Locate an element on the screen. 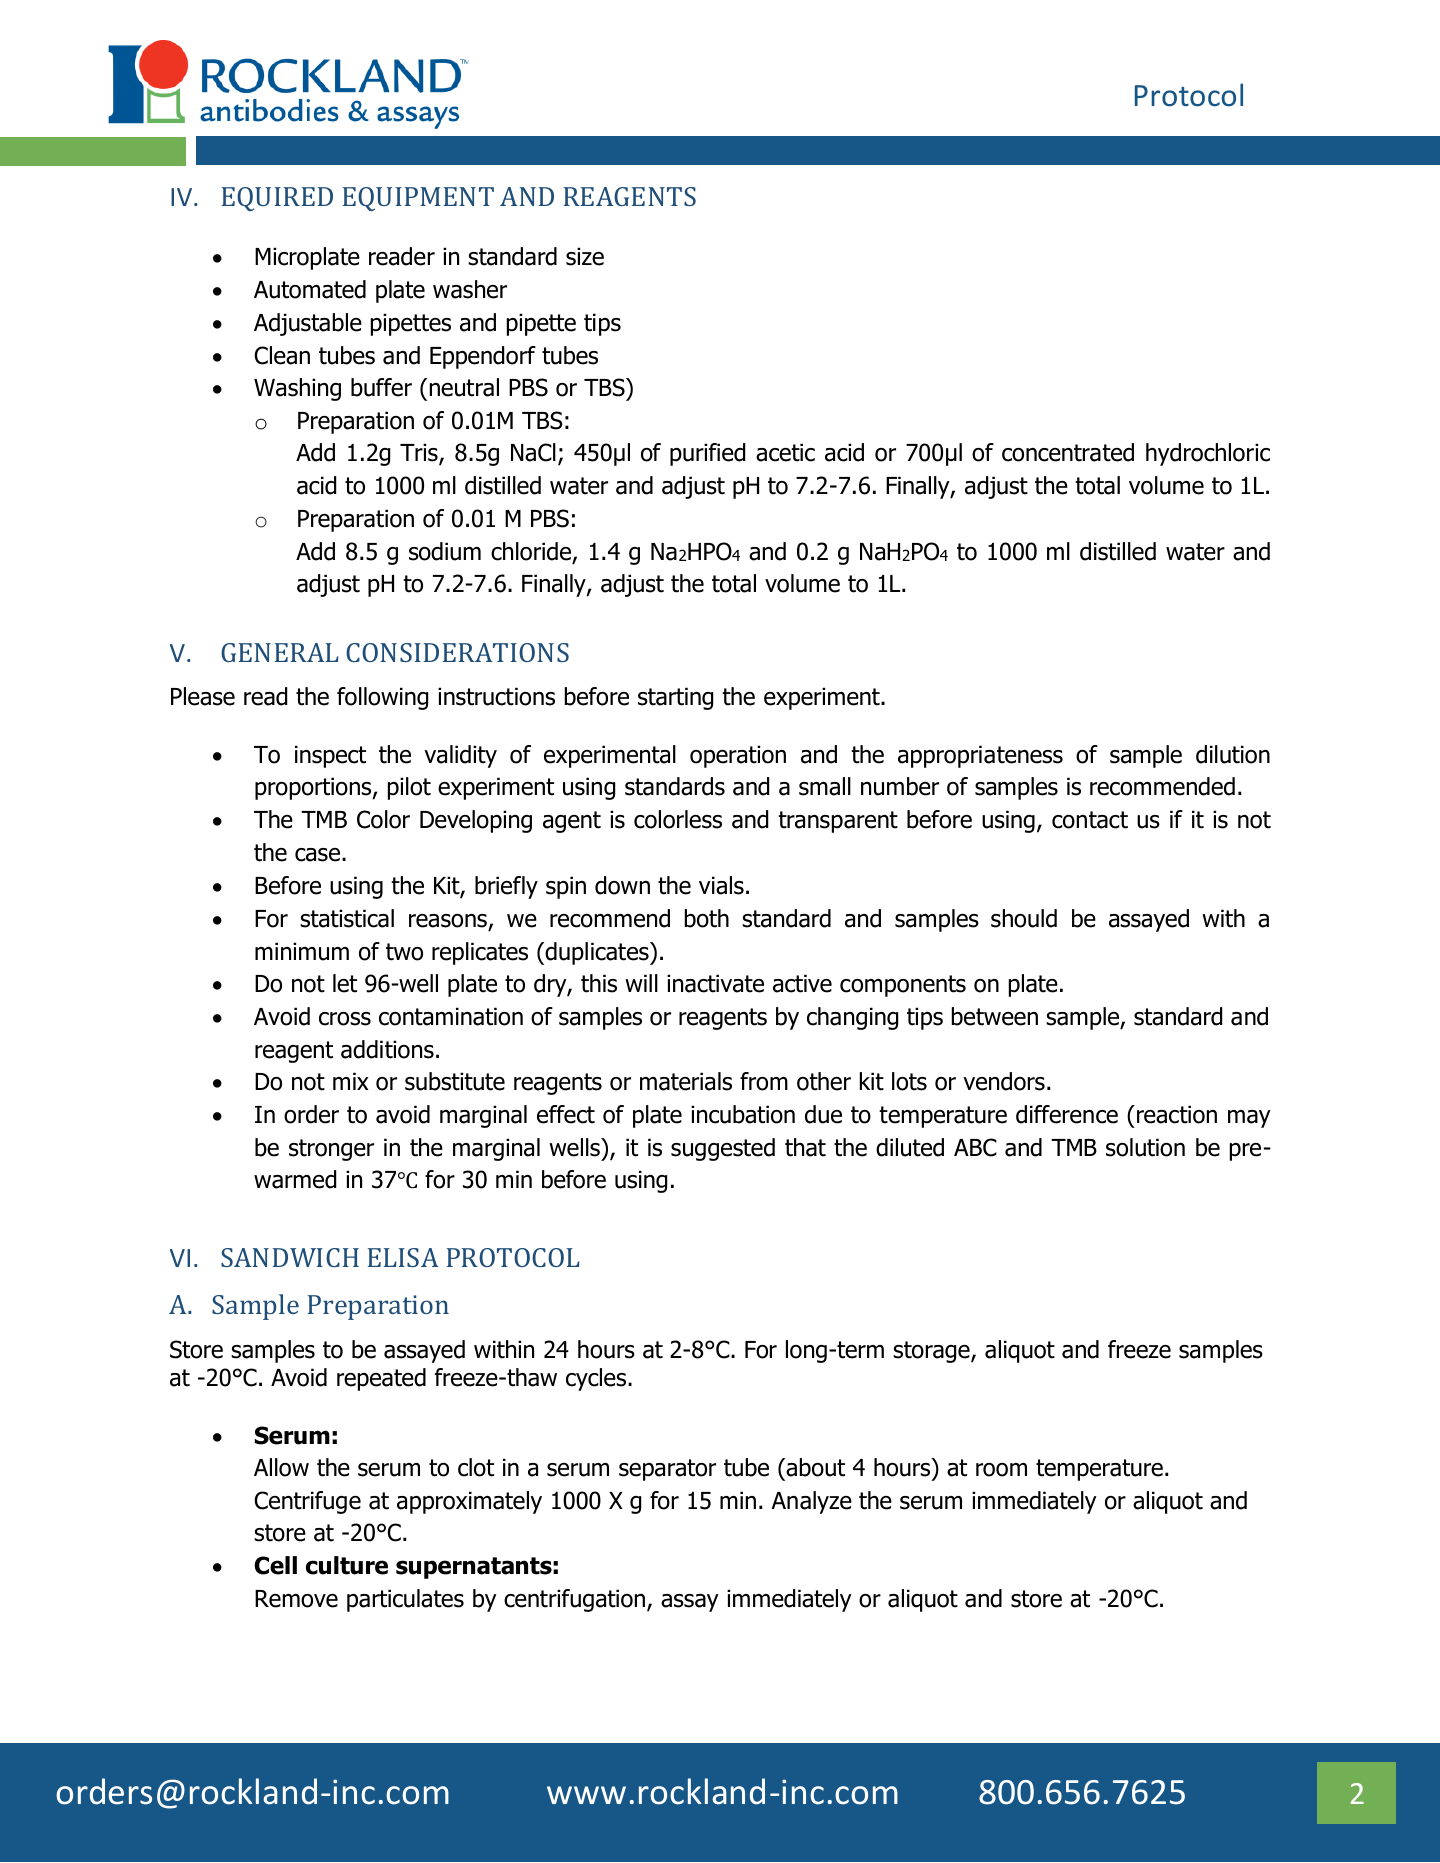  following is located at coordinates (382, 698).
